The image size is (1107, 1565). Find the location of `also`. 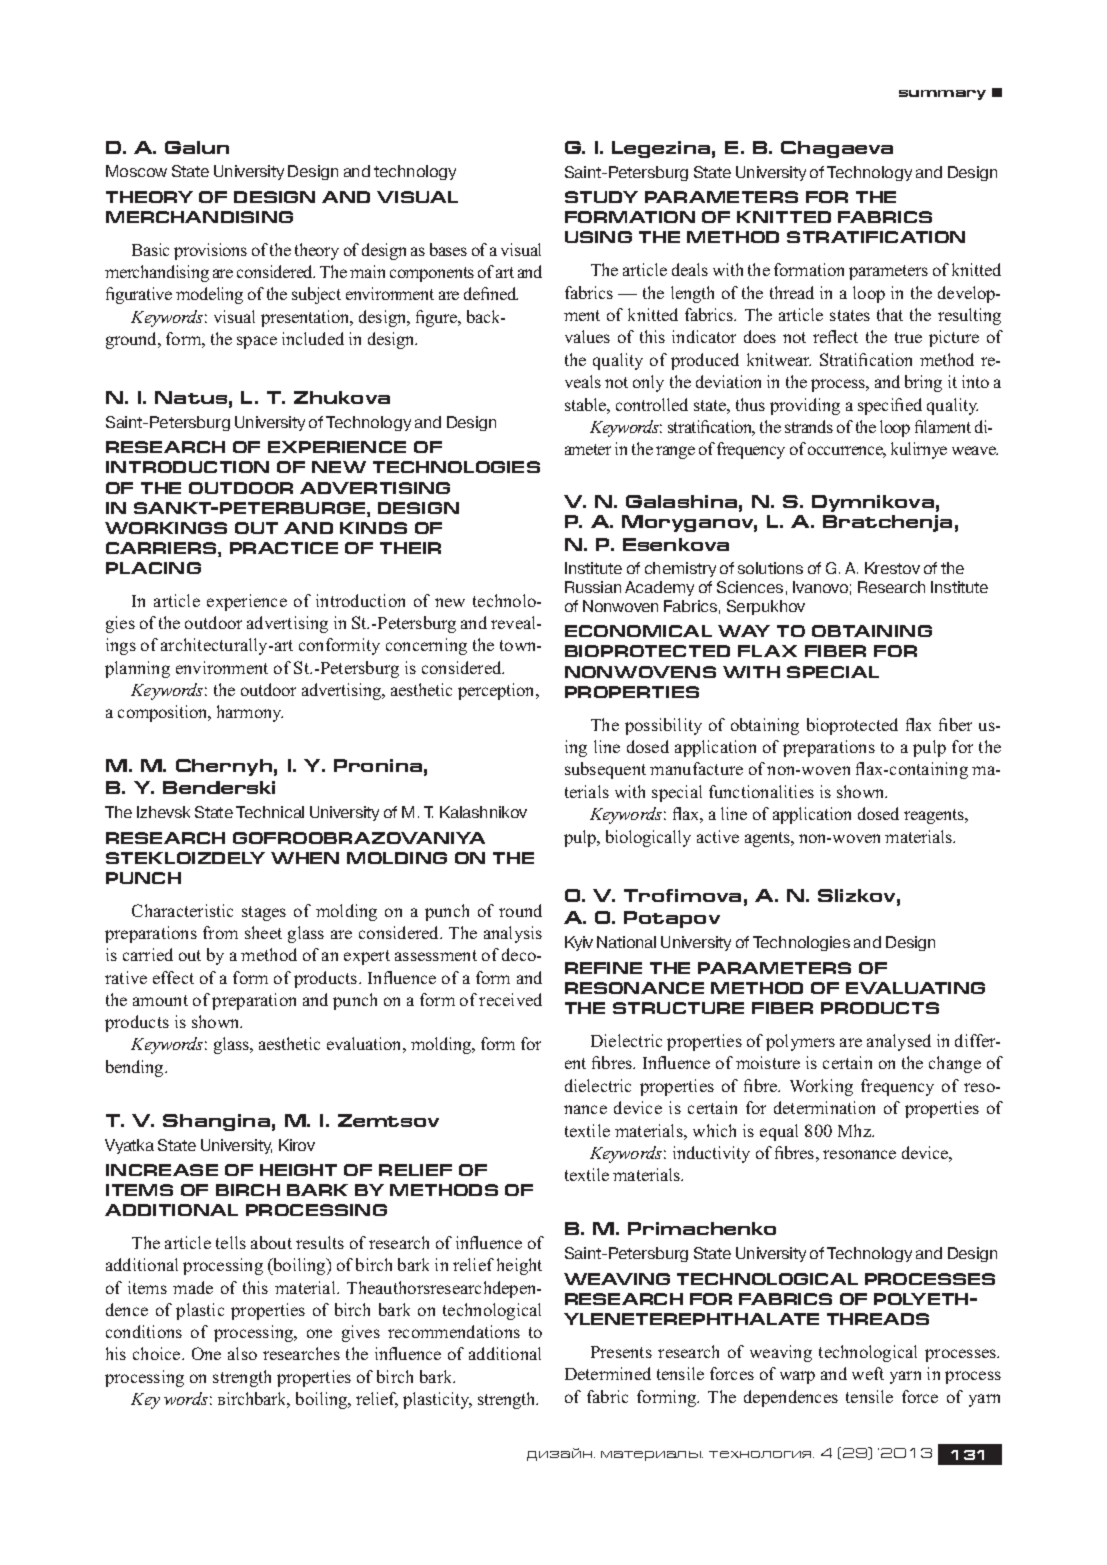

also is located at coordinates (242, 1353).
